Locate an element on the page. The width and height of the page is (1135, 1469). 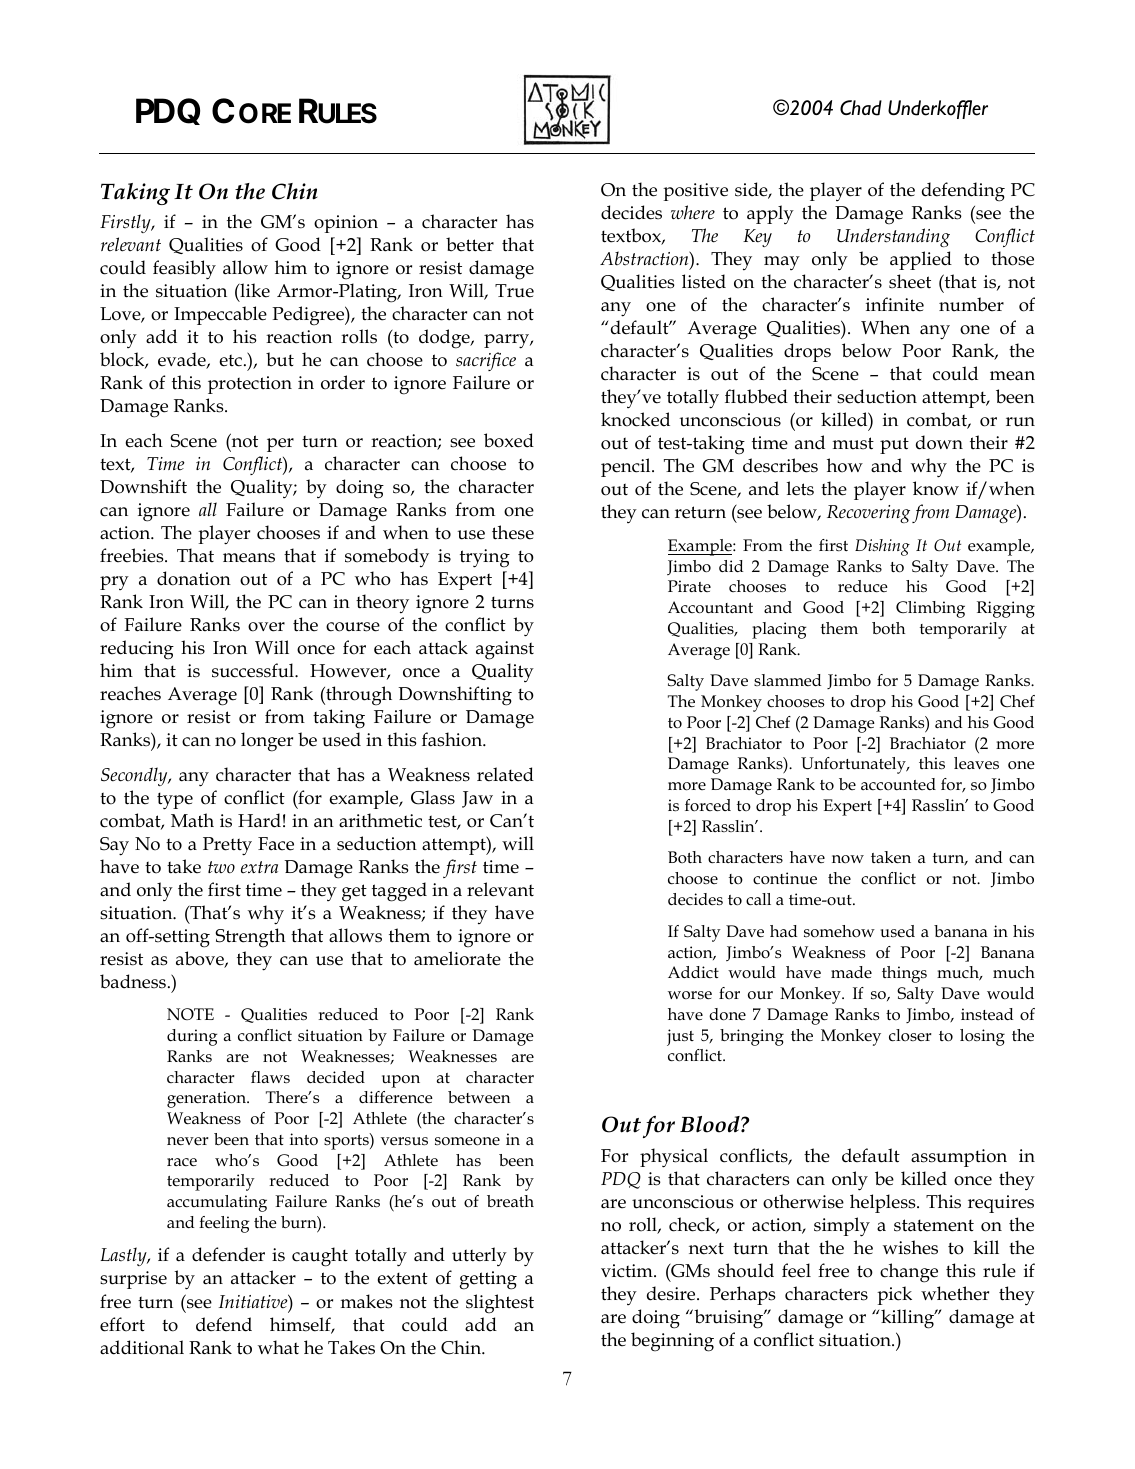
protection is located at coordinates (250, 385).
